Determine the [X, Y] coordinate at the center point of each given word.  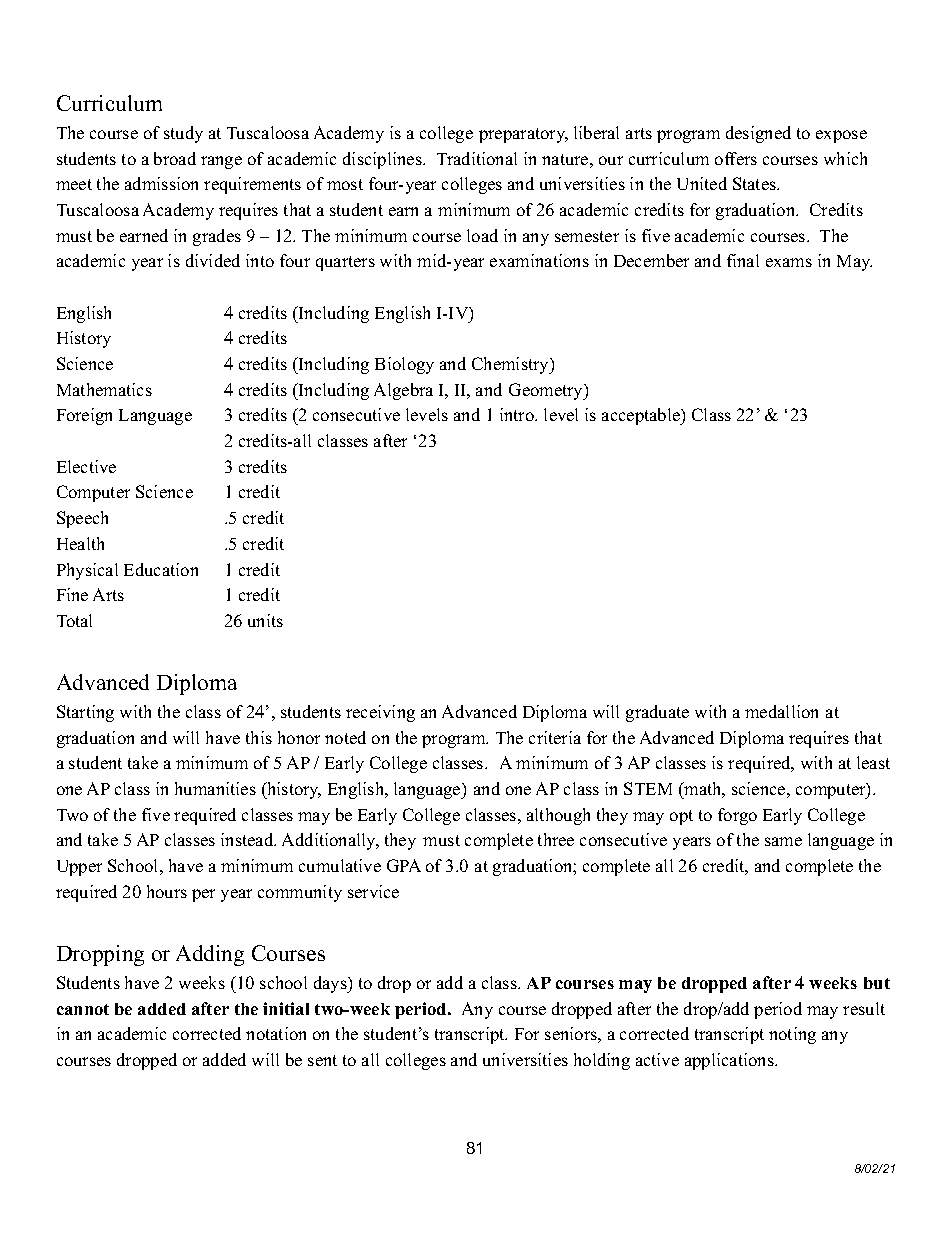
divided [213, 260]
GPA [404, 865]
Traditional [477, 158]
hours [167, 891]
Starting [85, 713]
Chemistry [511, 365]
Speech [82, 519]
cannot [83, 1009]
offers [736, 158]
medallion [781, 711]
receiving [380, 713]
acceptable [642, 416]
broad [175, 158]
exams [789, 262]
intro [518, 414]
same [783, 841]
